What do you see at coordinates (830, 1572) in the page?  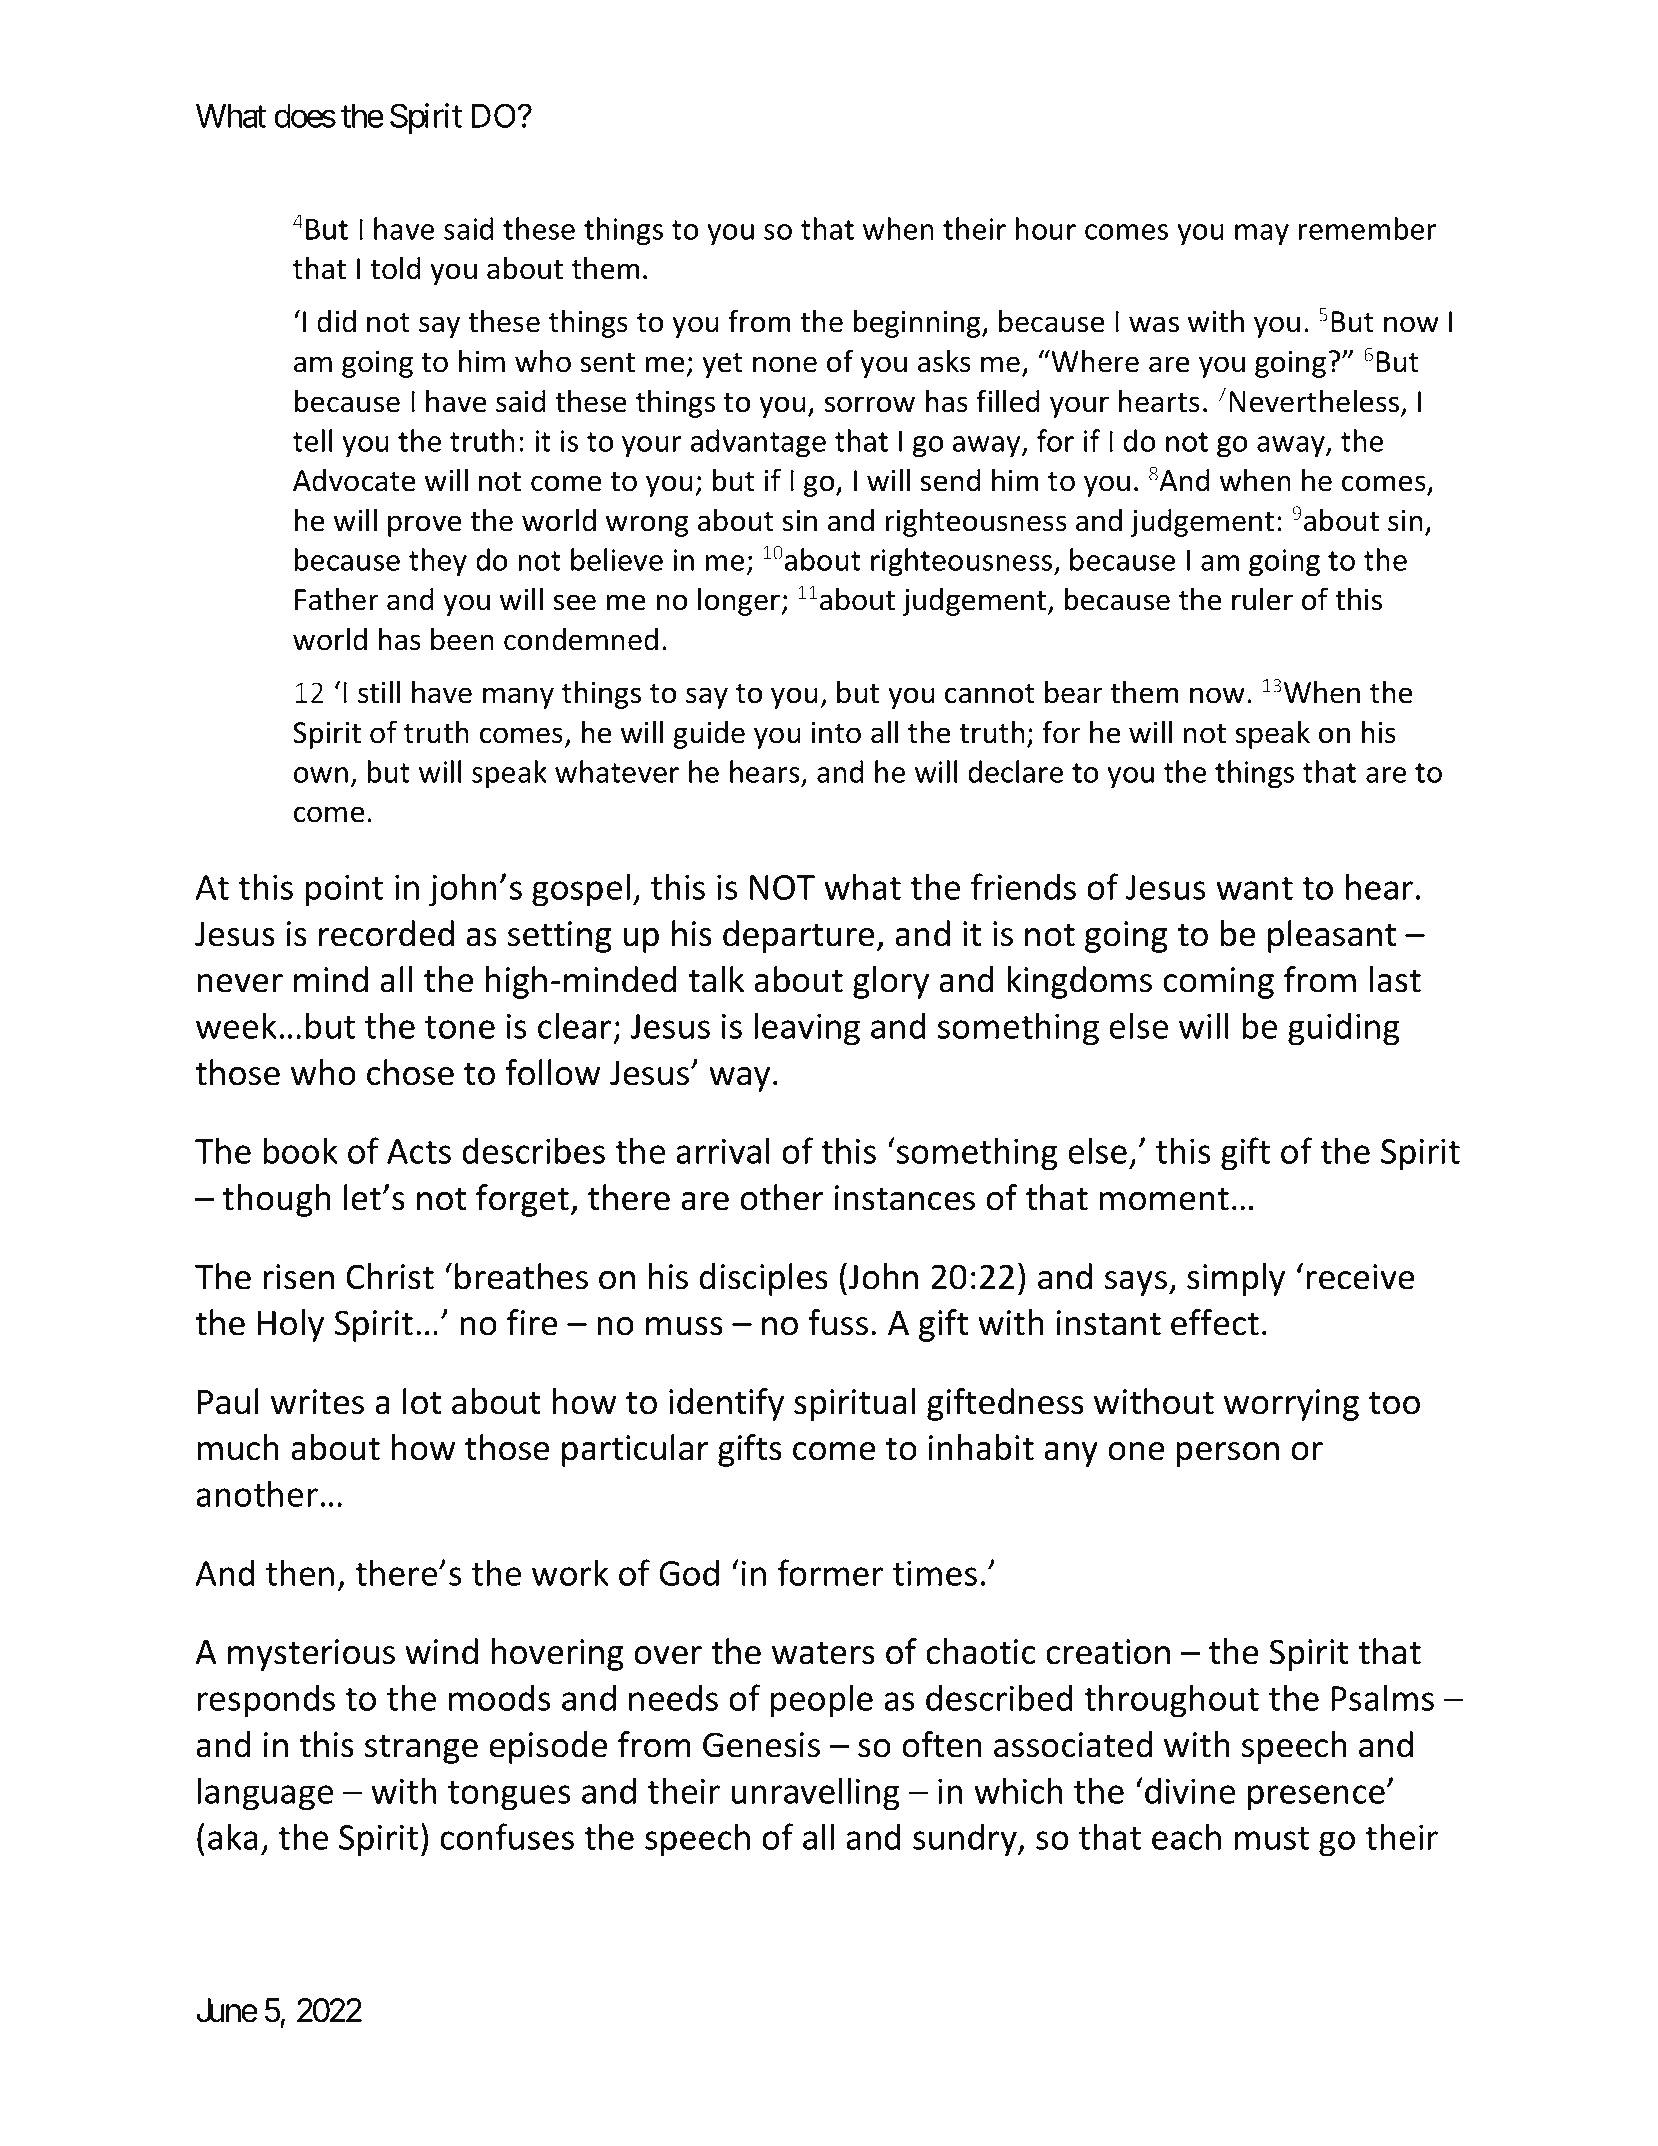 I see `former` at bounding box center [830, 1572].
